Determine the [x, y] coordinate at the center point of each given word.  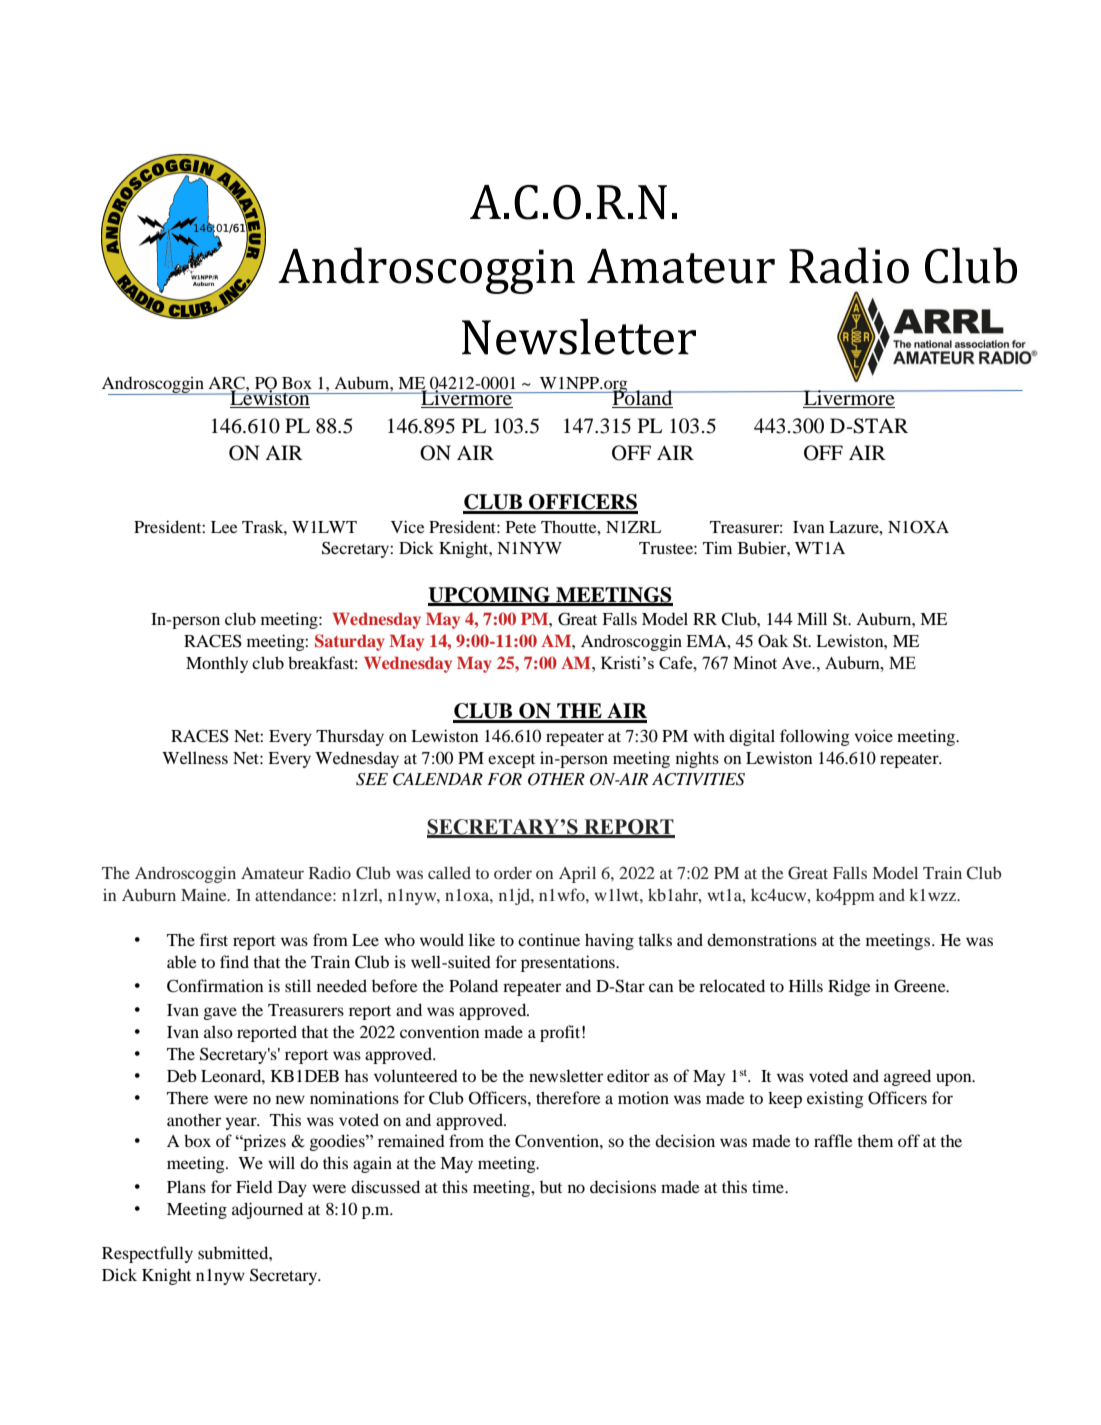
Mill [812, 618]
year [242, 1123]
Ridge [849, 987]
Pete [521, 527]
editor [628, 1075]
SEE [372, 779]
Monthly [217, 664]
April [577, 874]
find [234, 961]
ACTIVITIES [698, 779]
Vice [408, 526]
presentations [569, 963]
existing [835, 1099]
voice [873, 735]
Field [254, 1186]
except [511, 761]
